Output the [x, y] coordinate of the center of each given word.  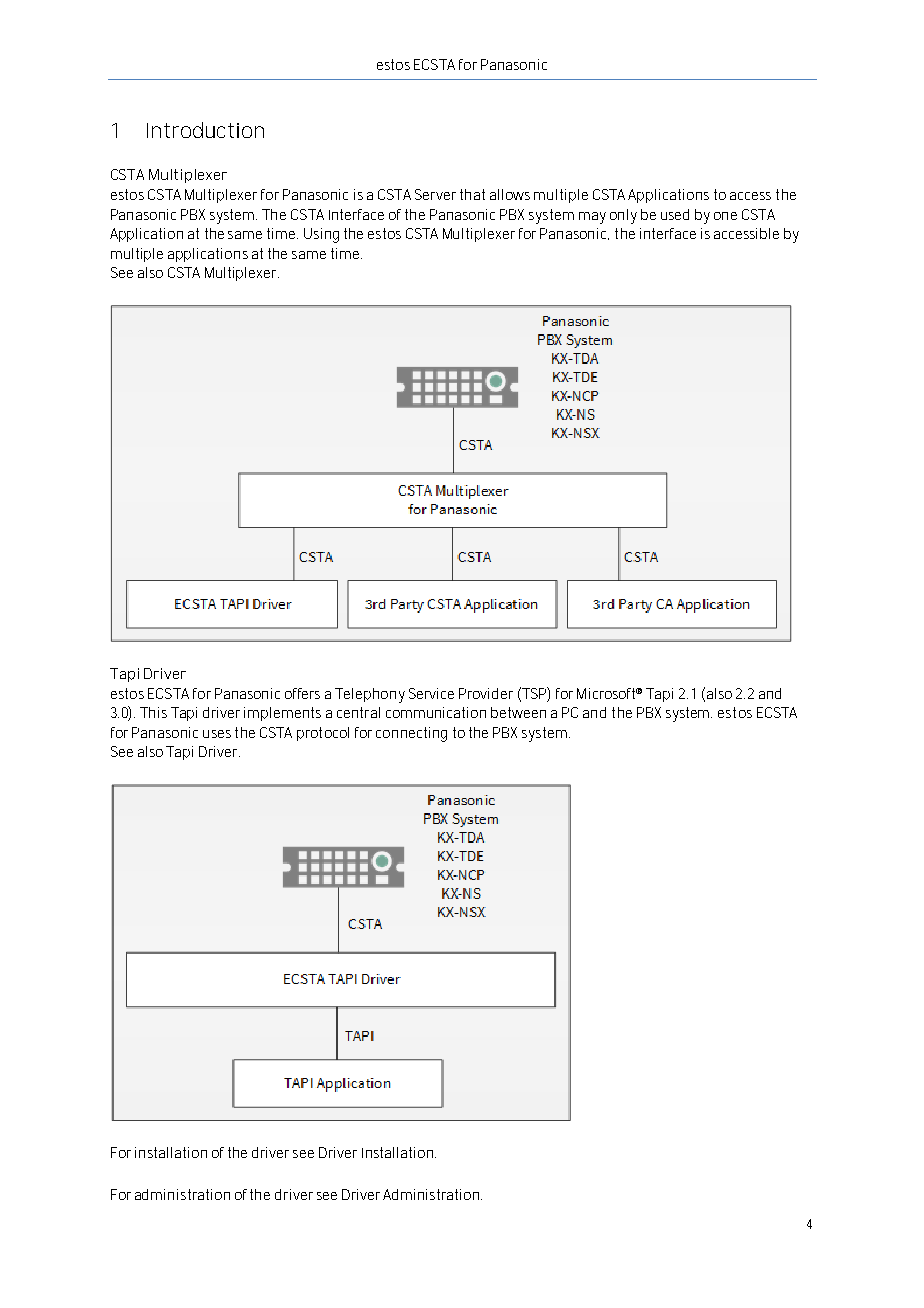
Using [321, 235]
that [472, 194]
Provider [486, 693]
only [623, 216]
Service [431, 693]
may [592, 218]
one [725, 216]
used [675, 214]
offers [302, 693]
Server [435, 194]
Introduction [205, 130]
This [153, 712]
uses [217, 734]
